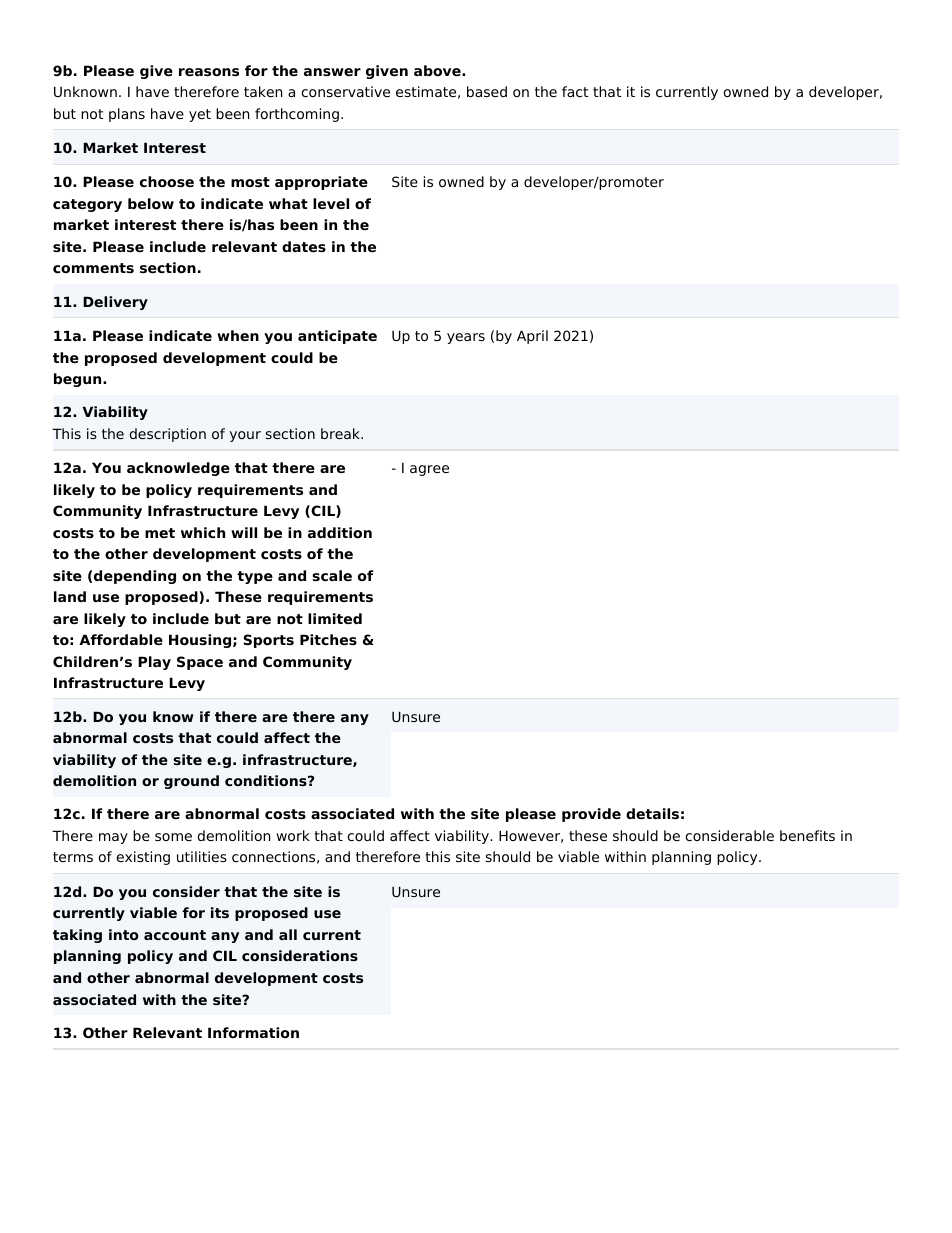  Describe the element at coordinates (487, 91) in the screenshot. I see `based` at that location.
